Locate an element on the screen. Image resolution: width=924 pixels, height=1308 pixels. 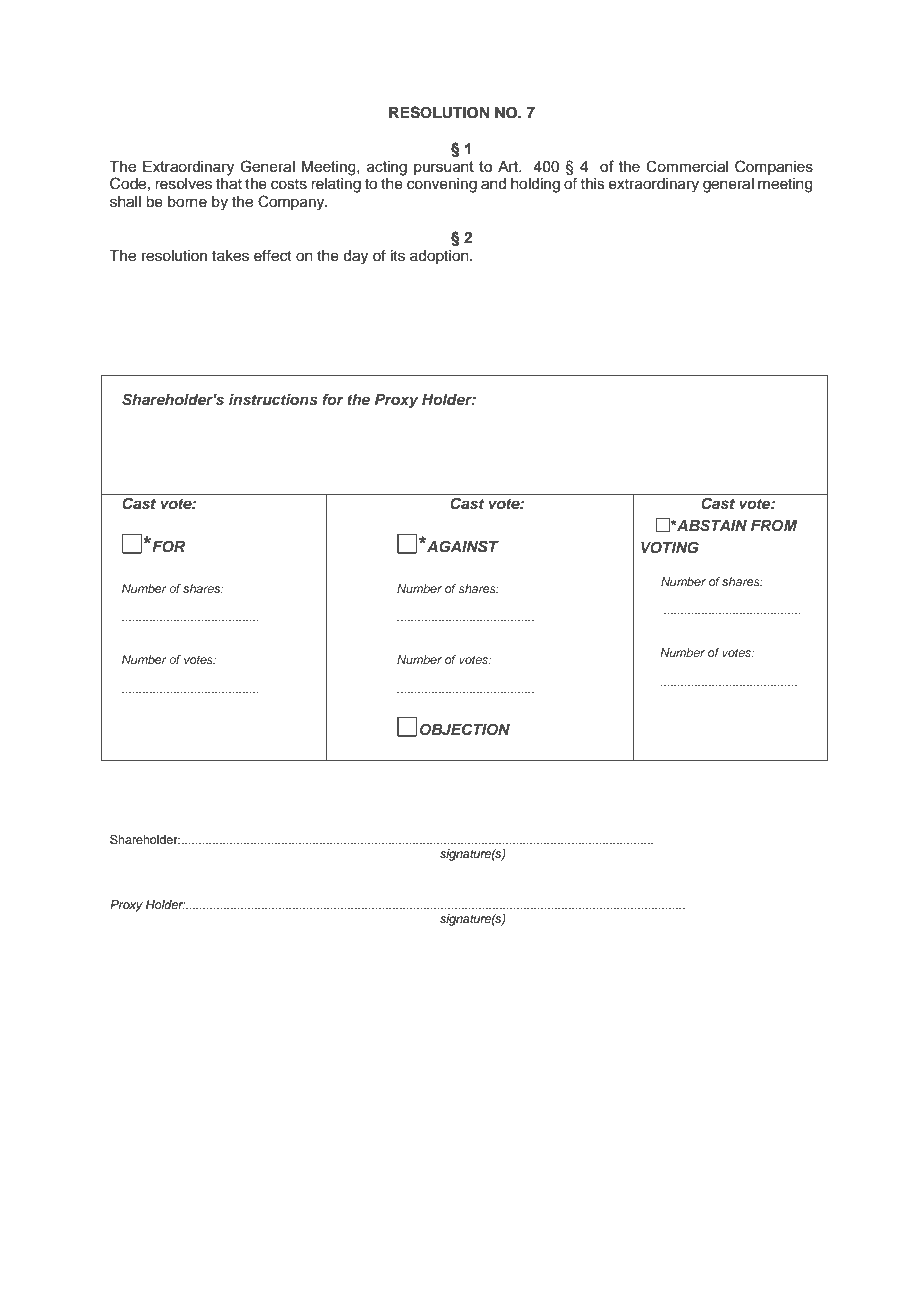
takes is located at coordinates (230, 256).
